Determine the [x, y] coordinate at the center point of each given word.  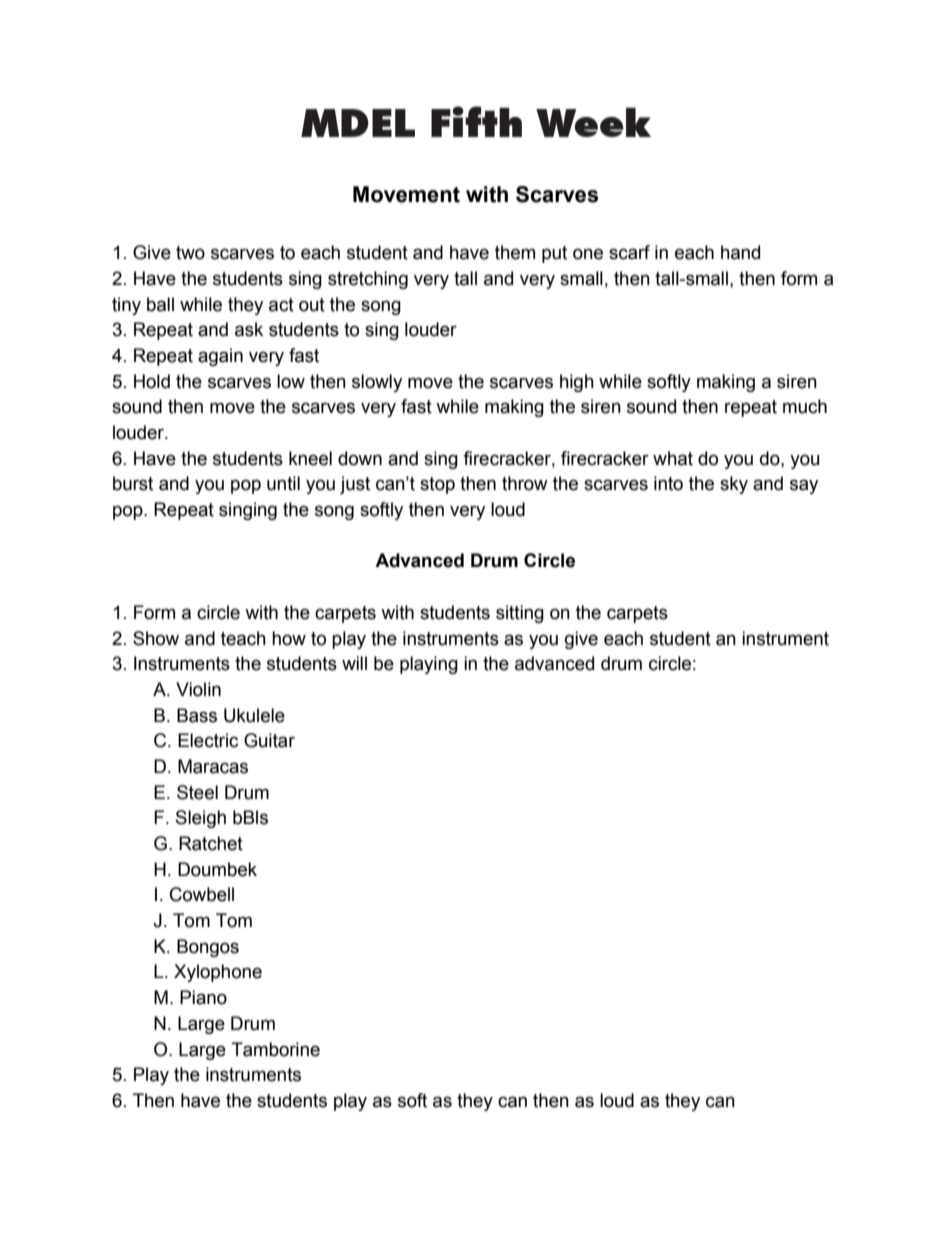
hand [740, 252]
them [515, 252]
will [354, 663]
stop [437, 485]
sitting [520, 614]
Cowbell [202, 894]
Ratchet [211, 843]
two [190, 253]
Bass [197, 715]
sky [734, 485]
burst [133, 483]
